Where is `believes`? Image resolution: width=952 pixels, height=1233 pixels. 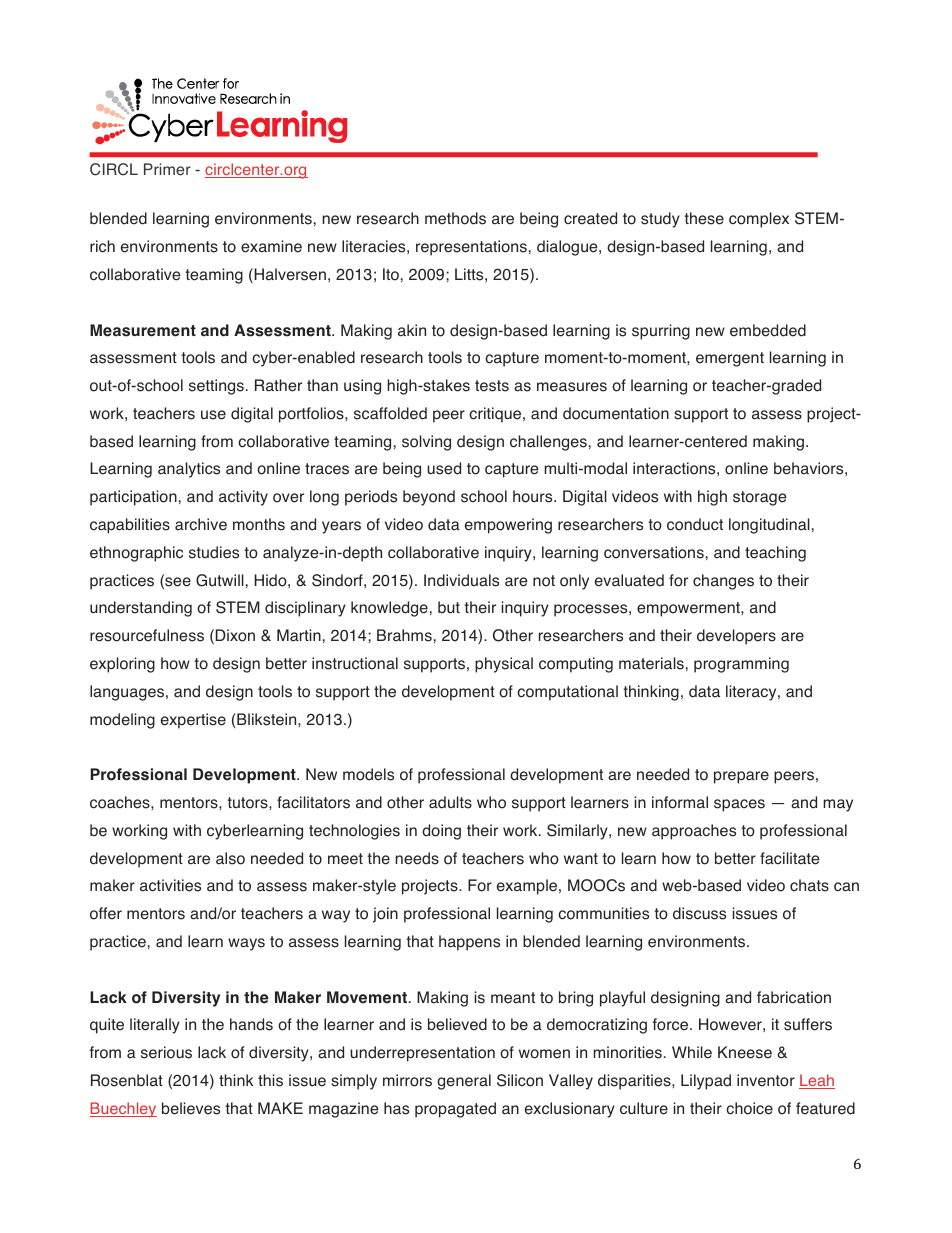 believes is located at coordinates (191, 1108).
